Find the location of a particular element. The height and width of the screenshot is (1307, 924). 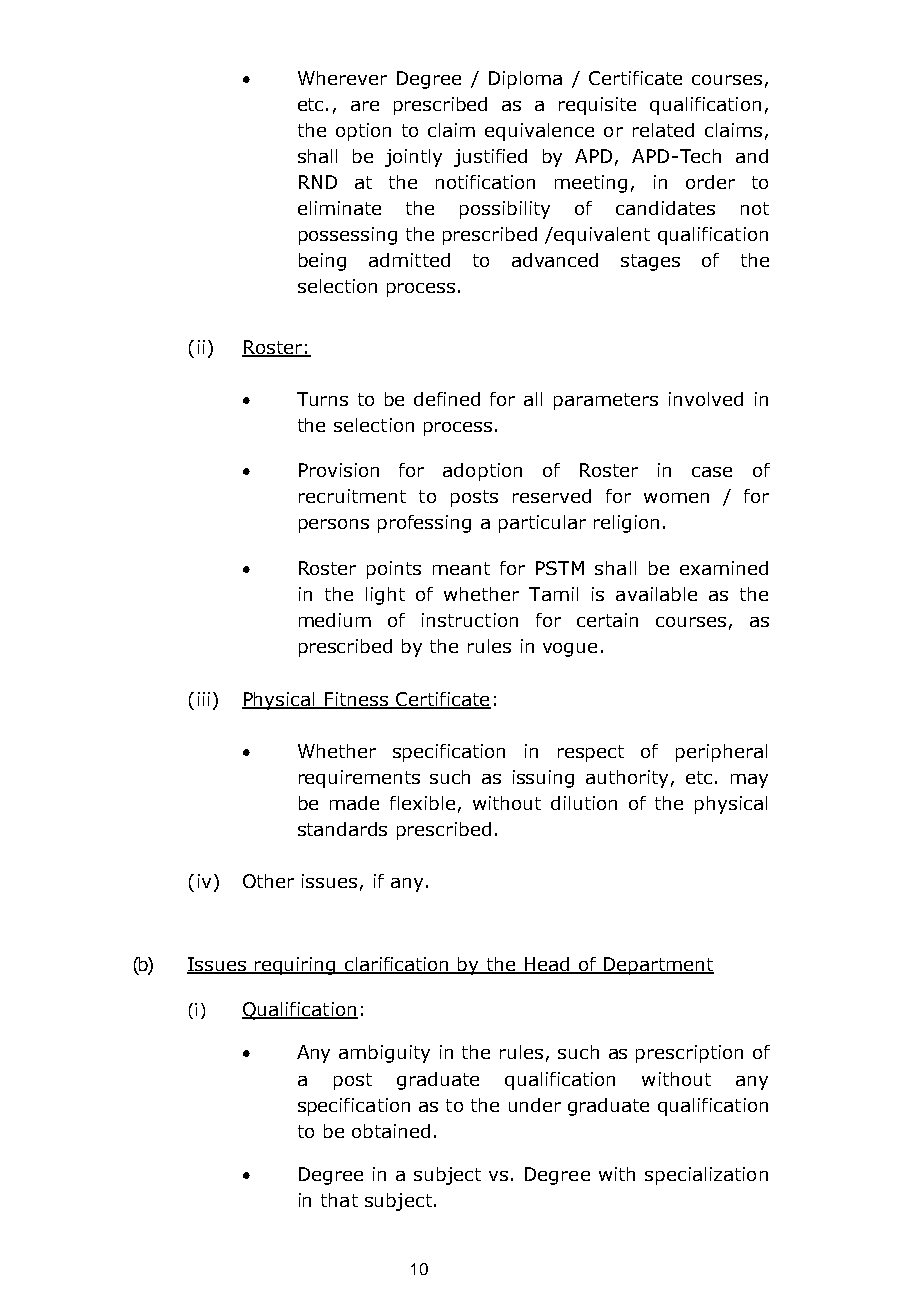

available is located at coordinates (656, 594).
